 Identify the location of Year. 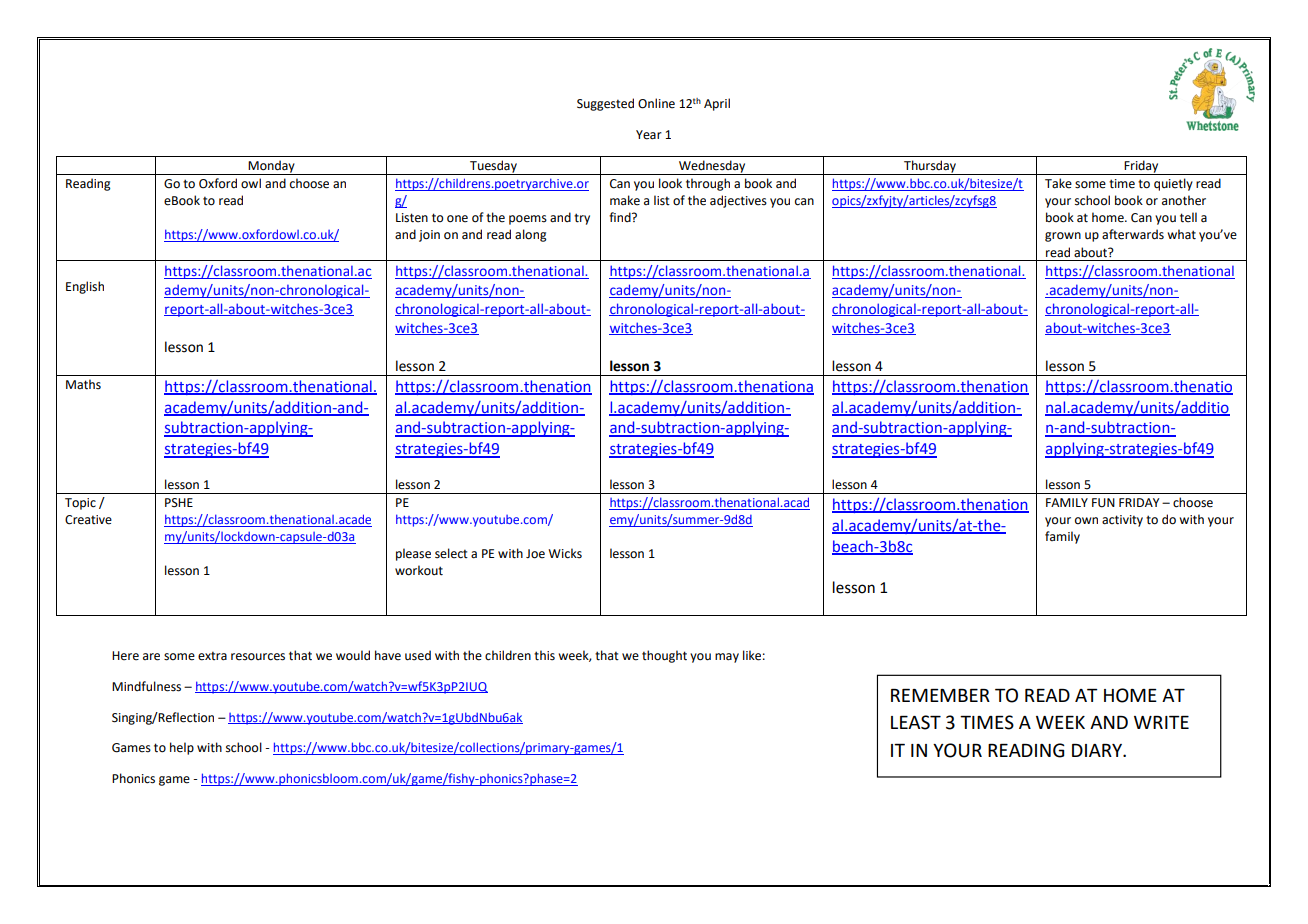
(649, 135).
